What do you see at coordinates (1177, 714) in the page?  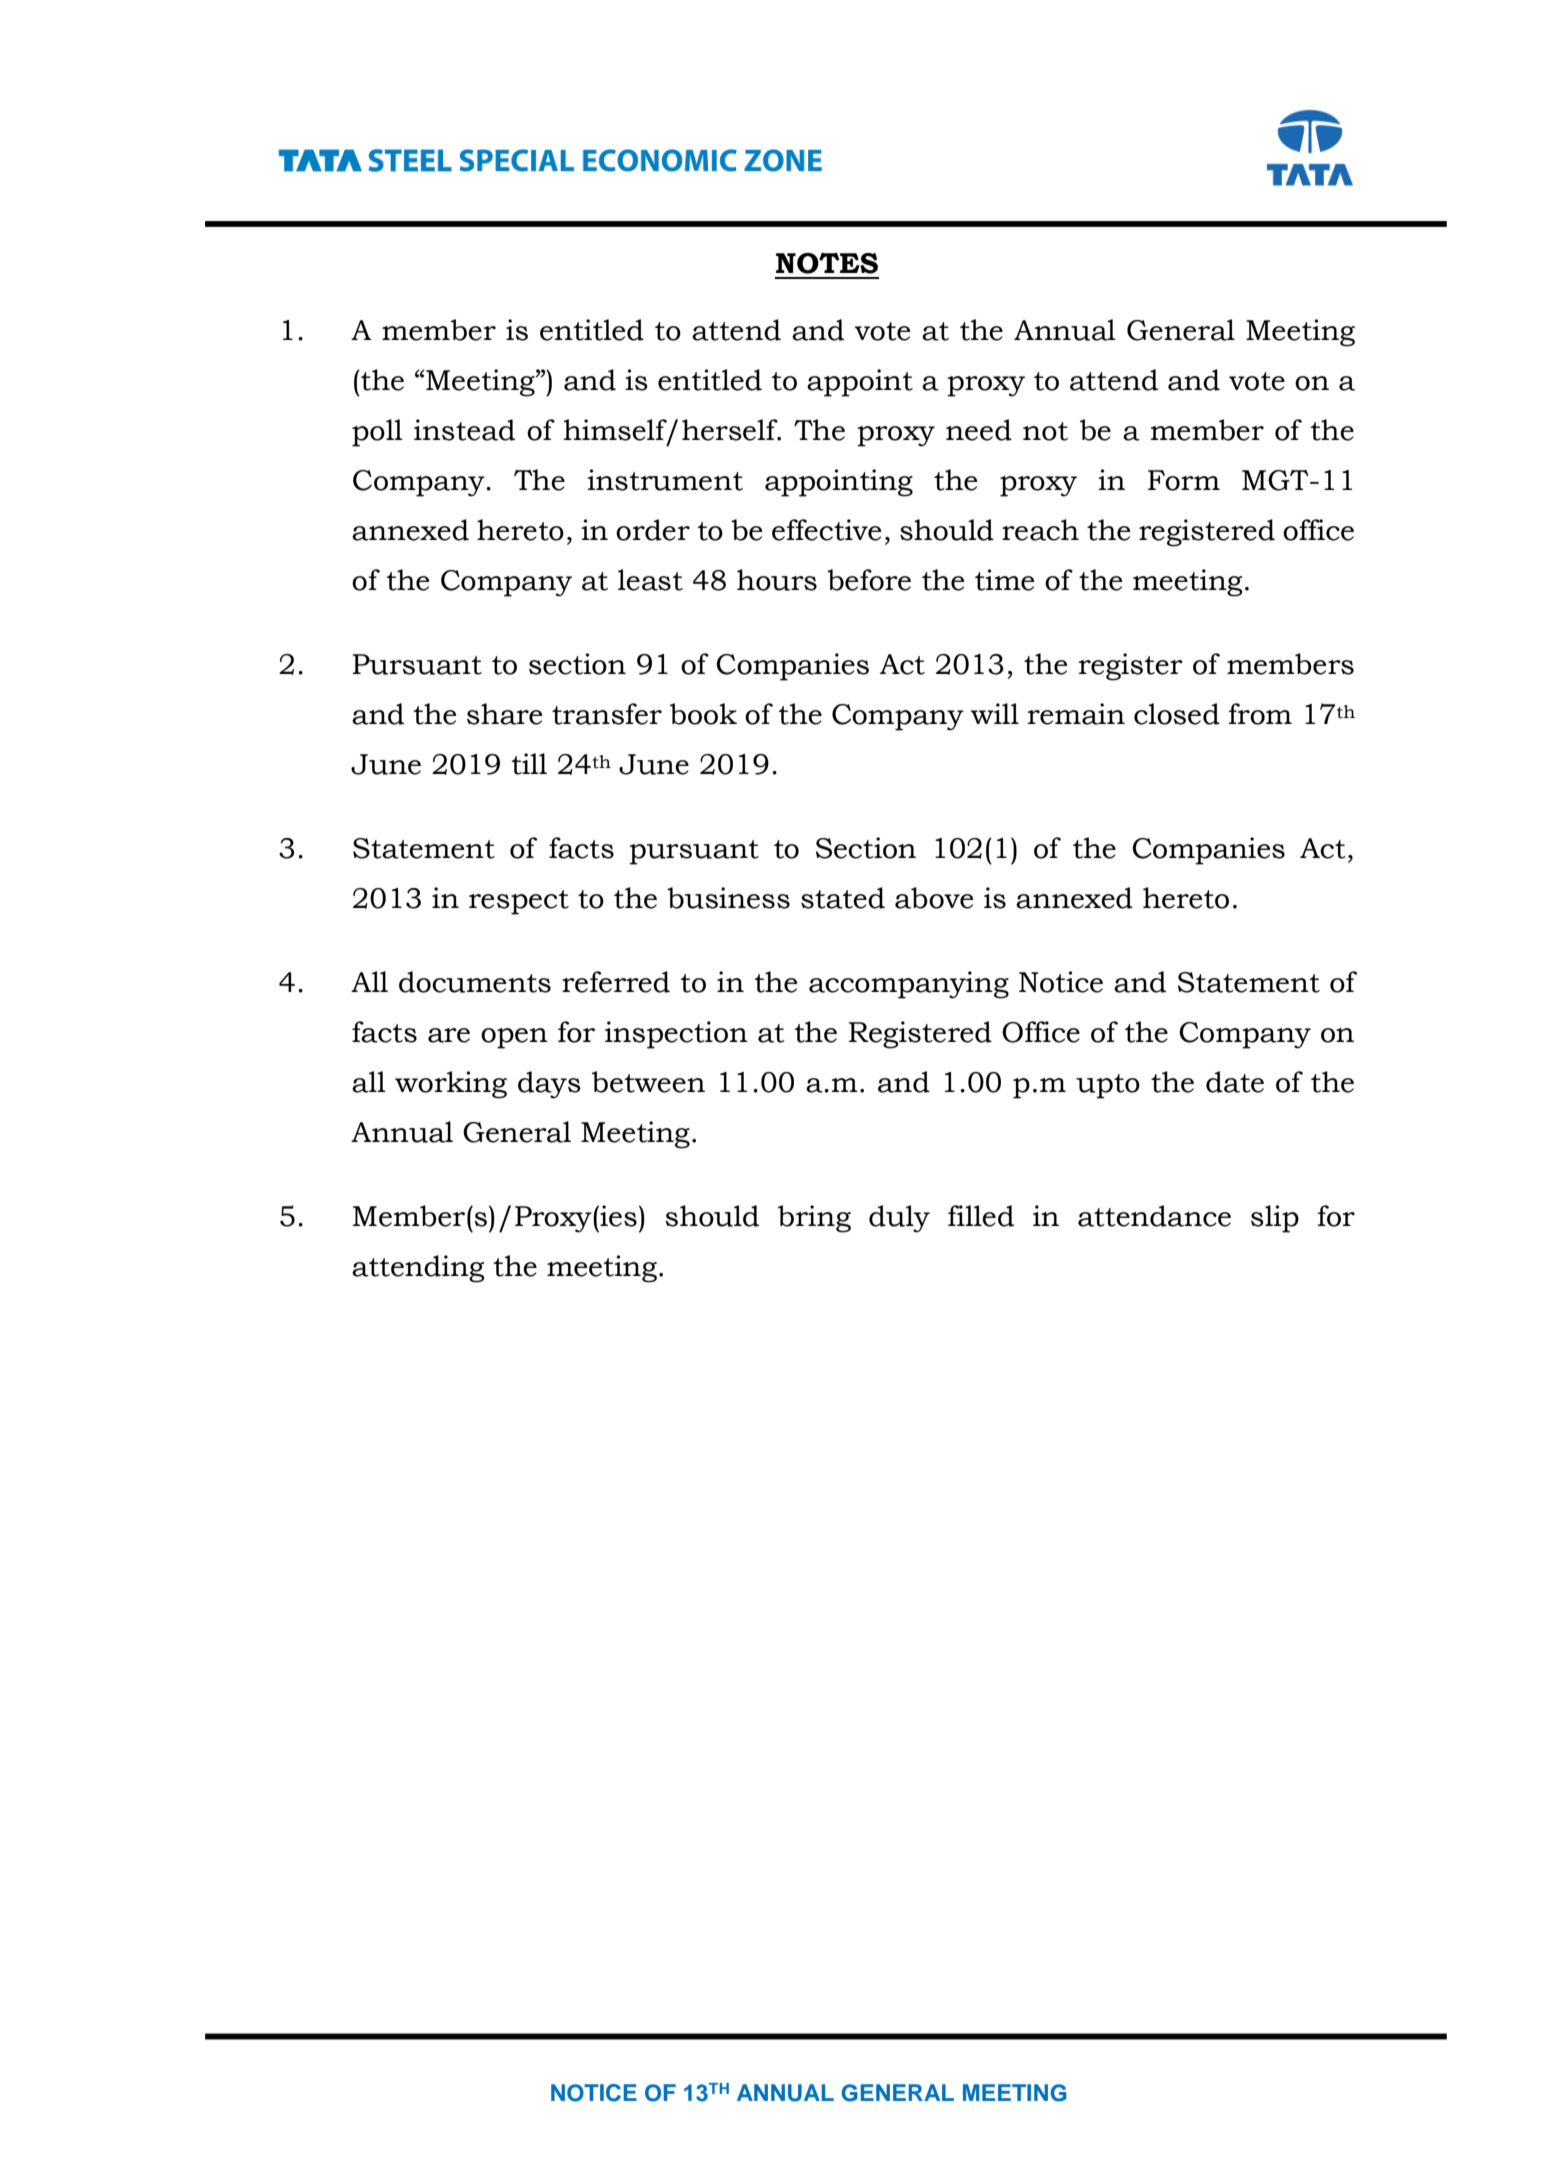 I see `closed` at bounding box center [1177, 714].
